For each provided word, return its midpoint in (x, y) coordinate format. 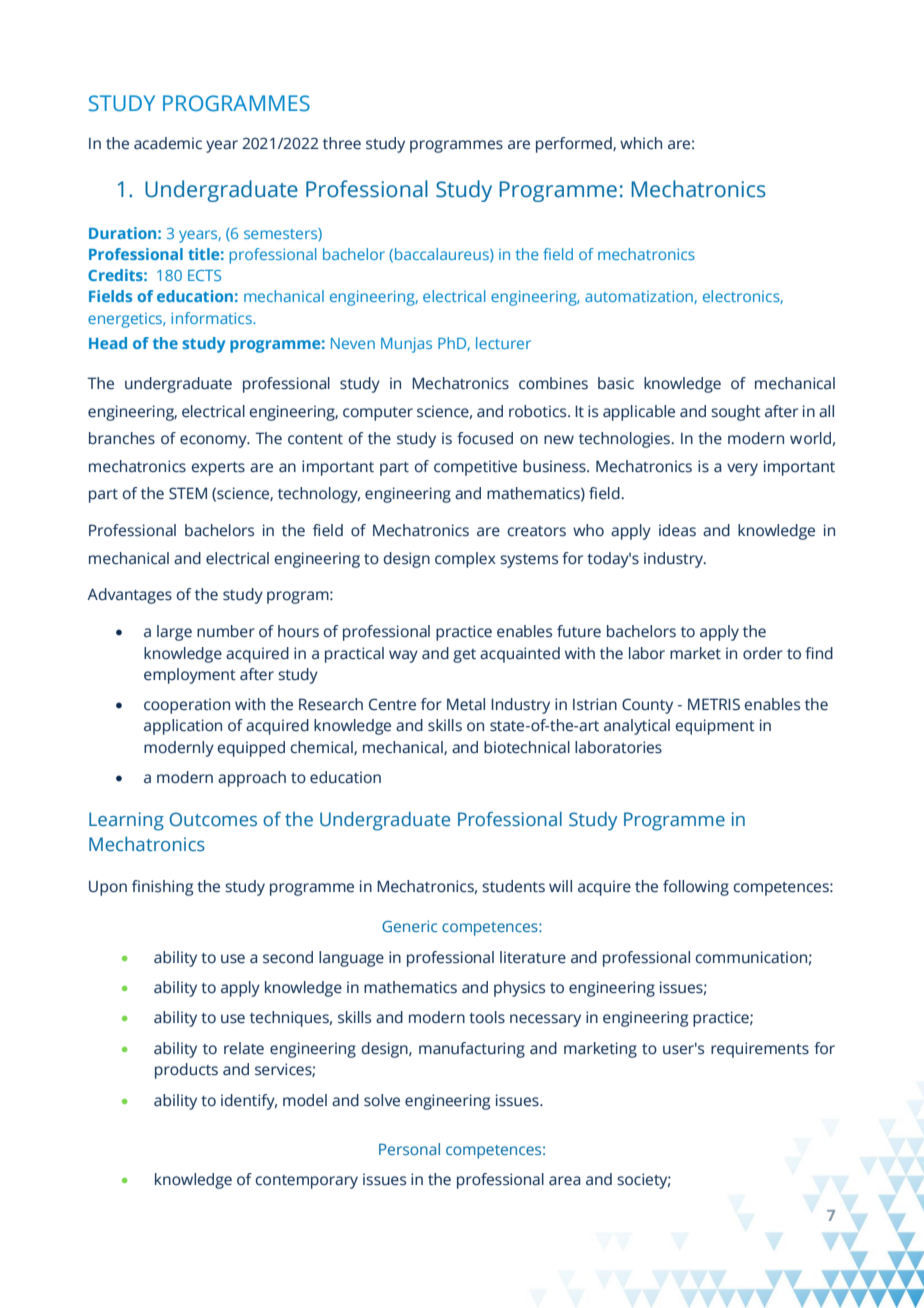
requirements (760, 1050)
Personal (409, 1149)
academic (168, 143)
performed (575, 145)
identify (249, 1102)
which (641, 143)
